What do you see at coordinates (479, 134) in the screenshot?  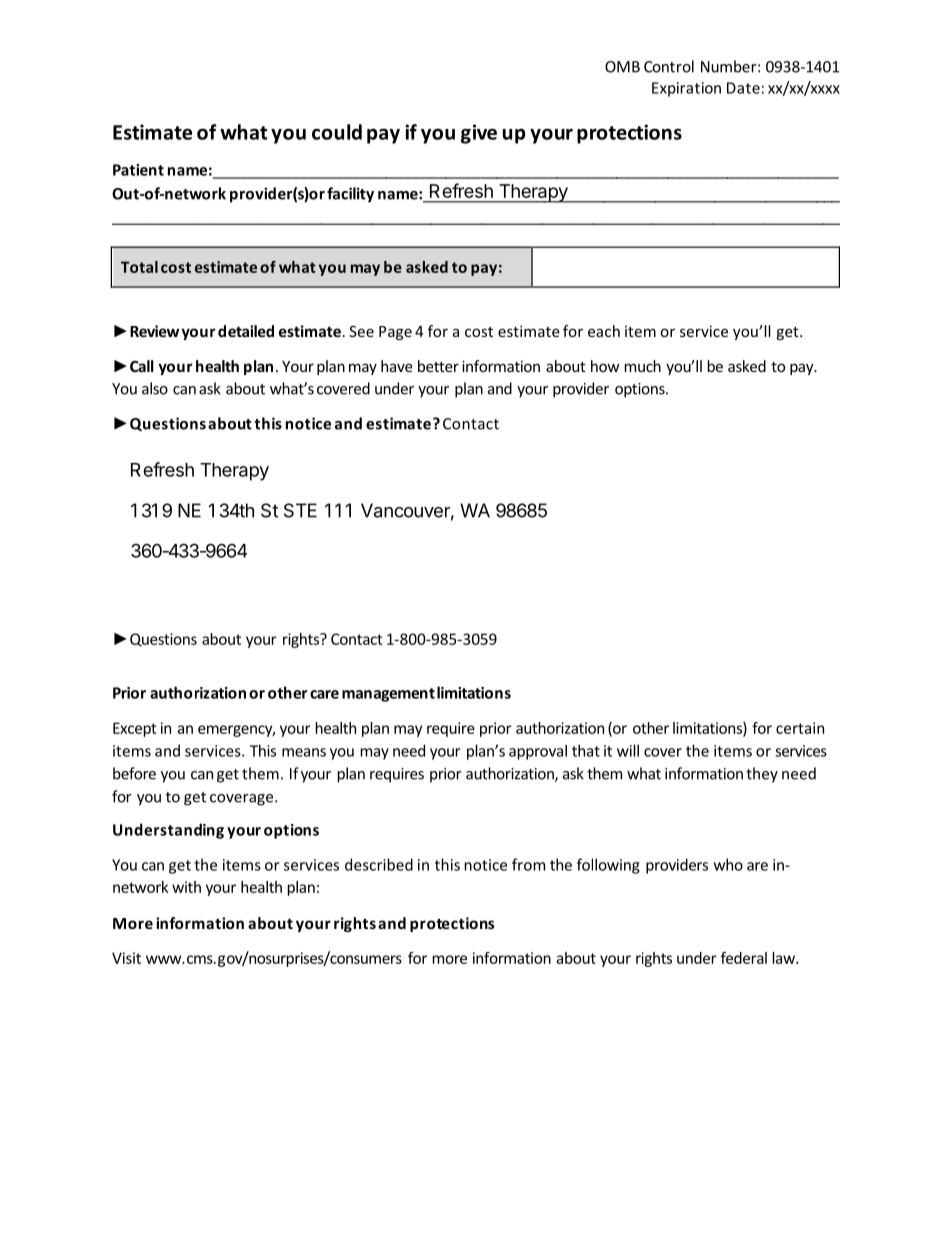 I see `give` at bounding box center [479, 134].
